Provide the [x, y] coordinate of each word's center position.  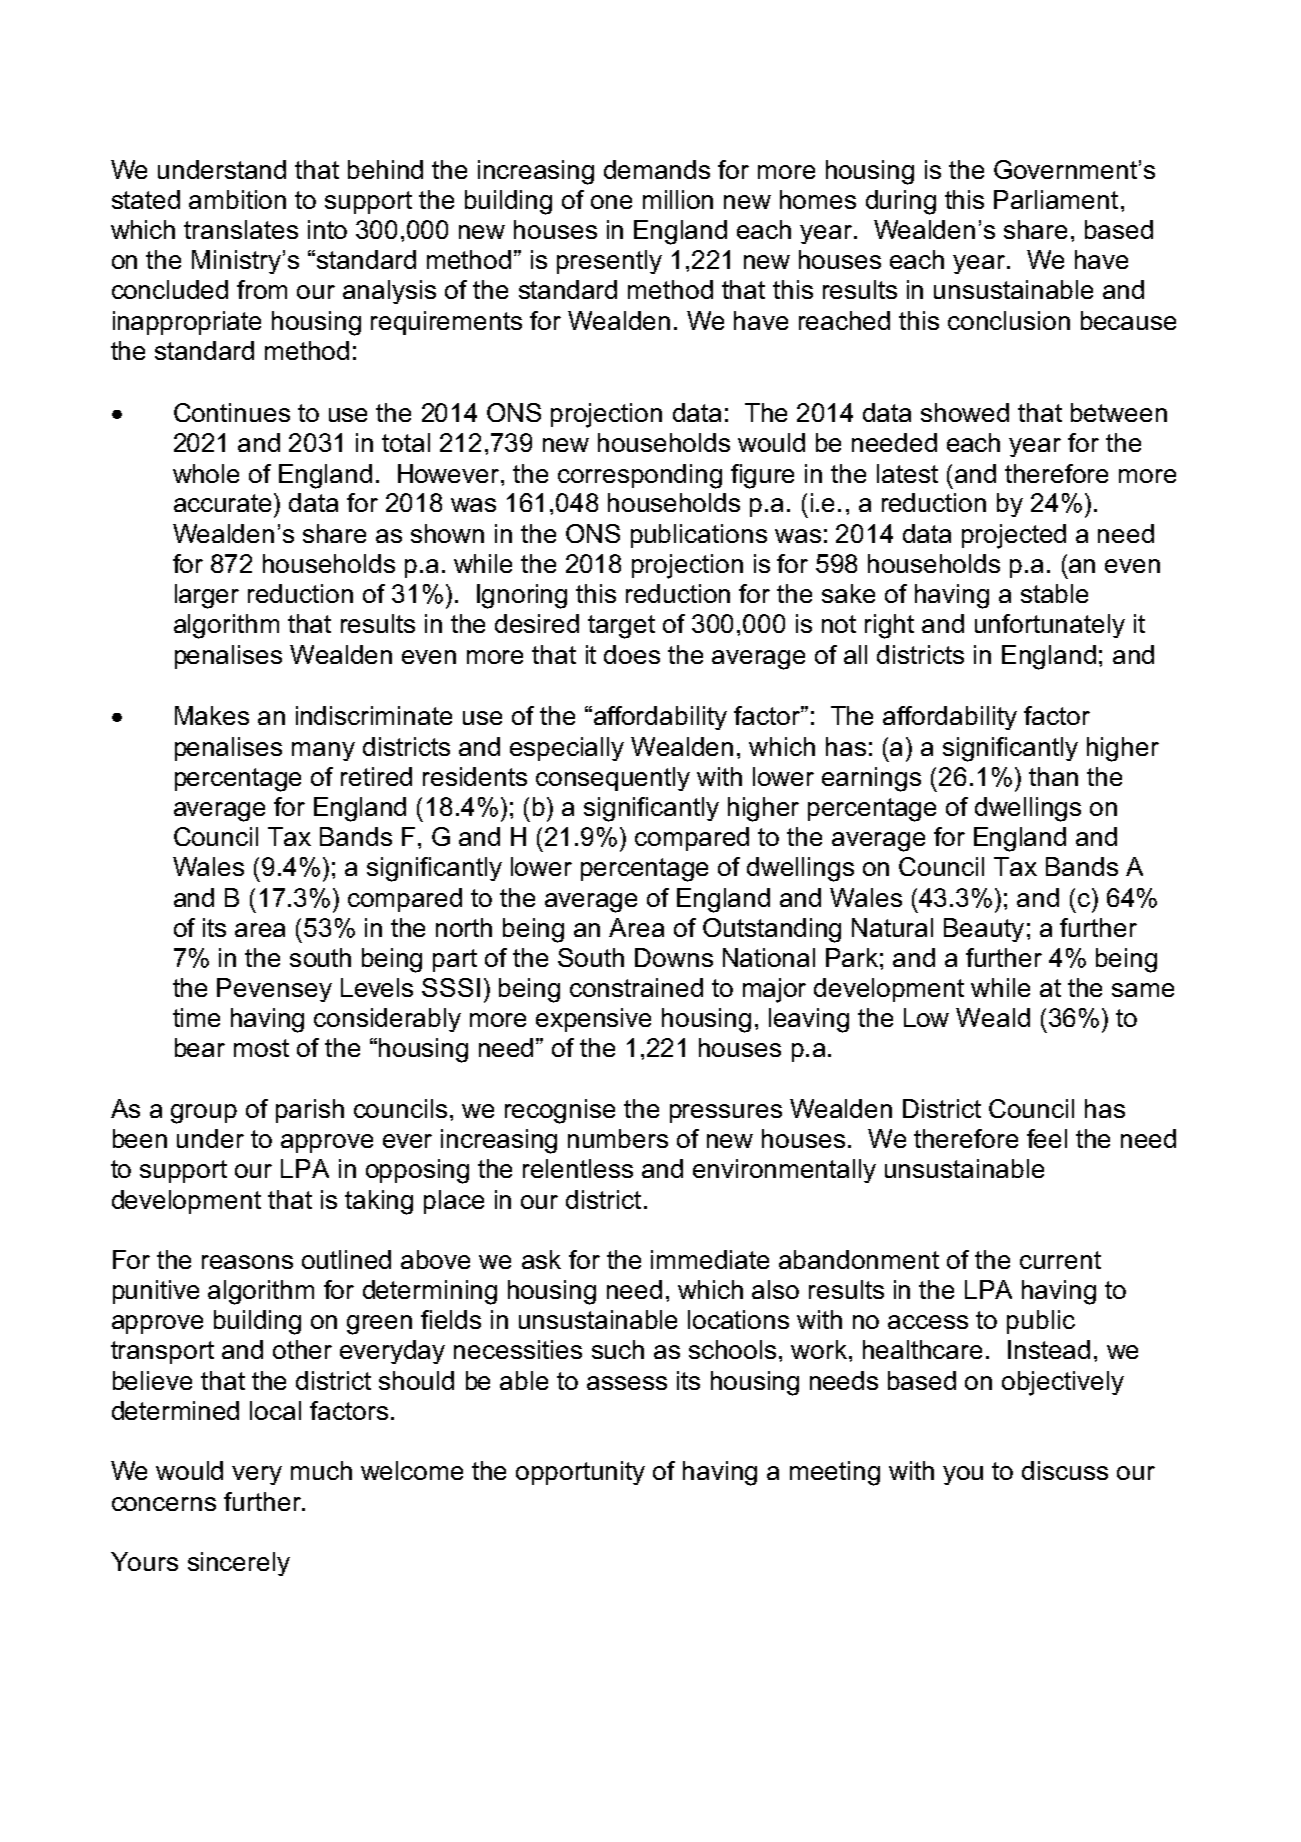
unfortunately [1050, 626]
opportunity [580, 1473]
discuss [1065, 1470]
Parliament [1056, 199]
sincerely [239, 1564]
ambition [237, 199]
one [611, 202]
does [632, 654]
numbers [618, 1138]
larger [207, 596]
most [261, 1048]
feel [1047, 1138]
